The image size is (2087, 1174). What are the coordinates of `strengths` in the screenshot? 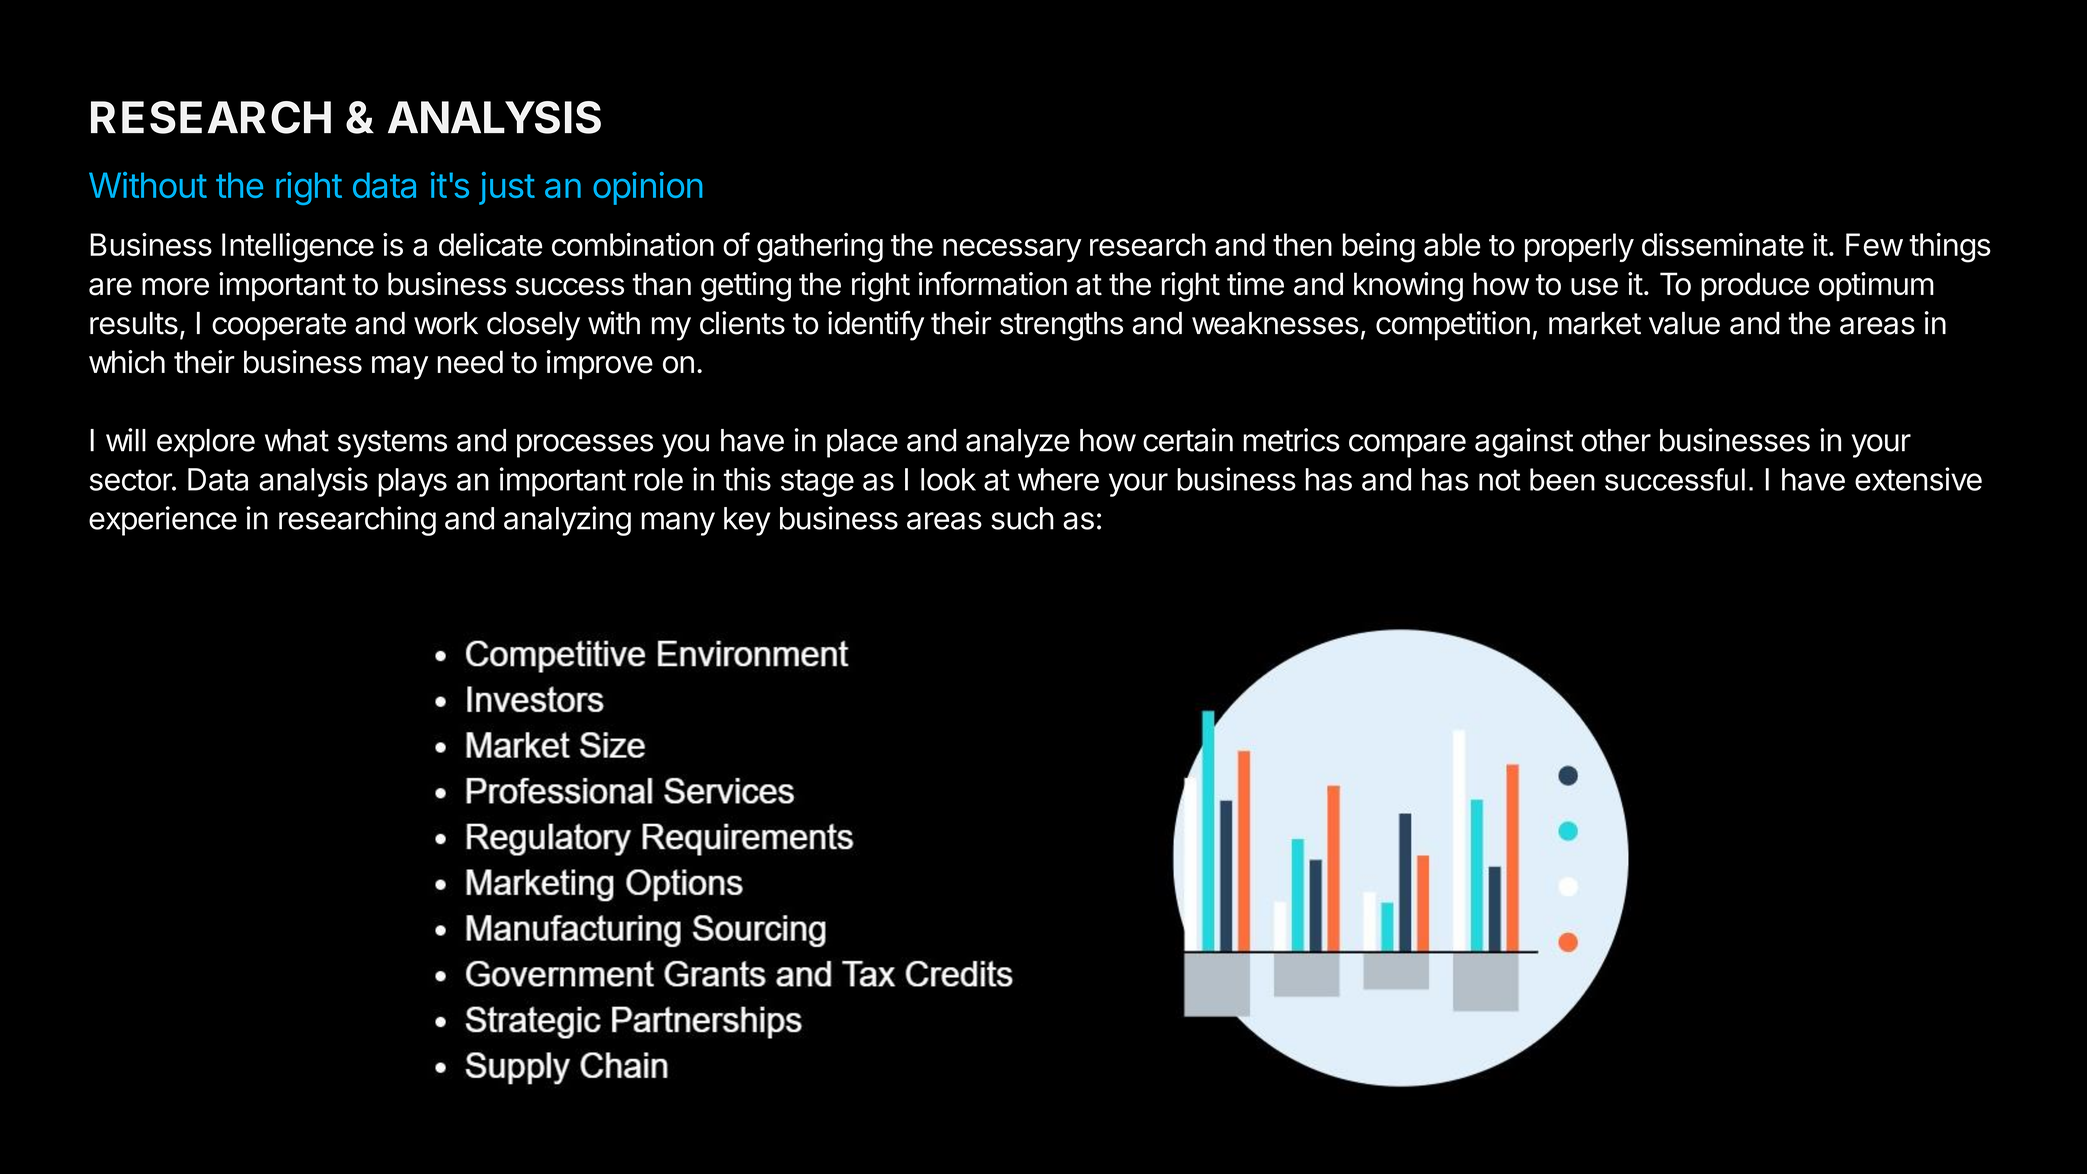 It's located at (1061, 326).
